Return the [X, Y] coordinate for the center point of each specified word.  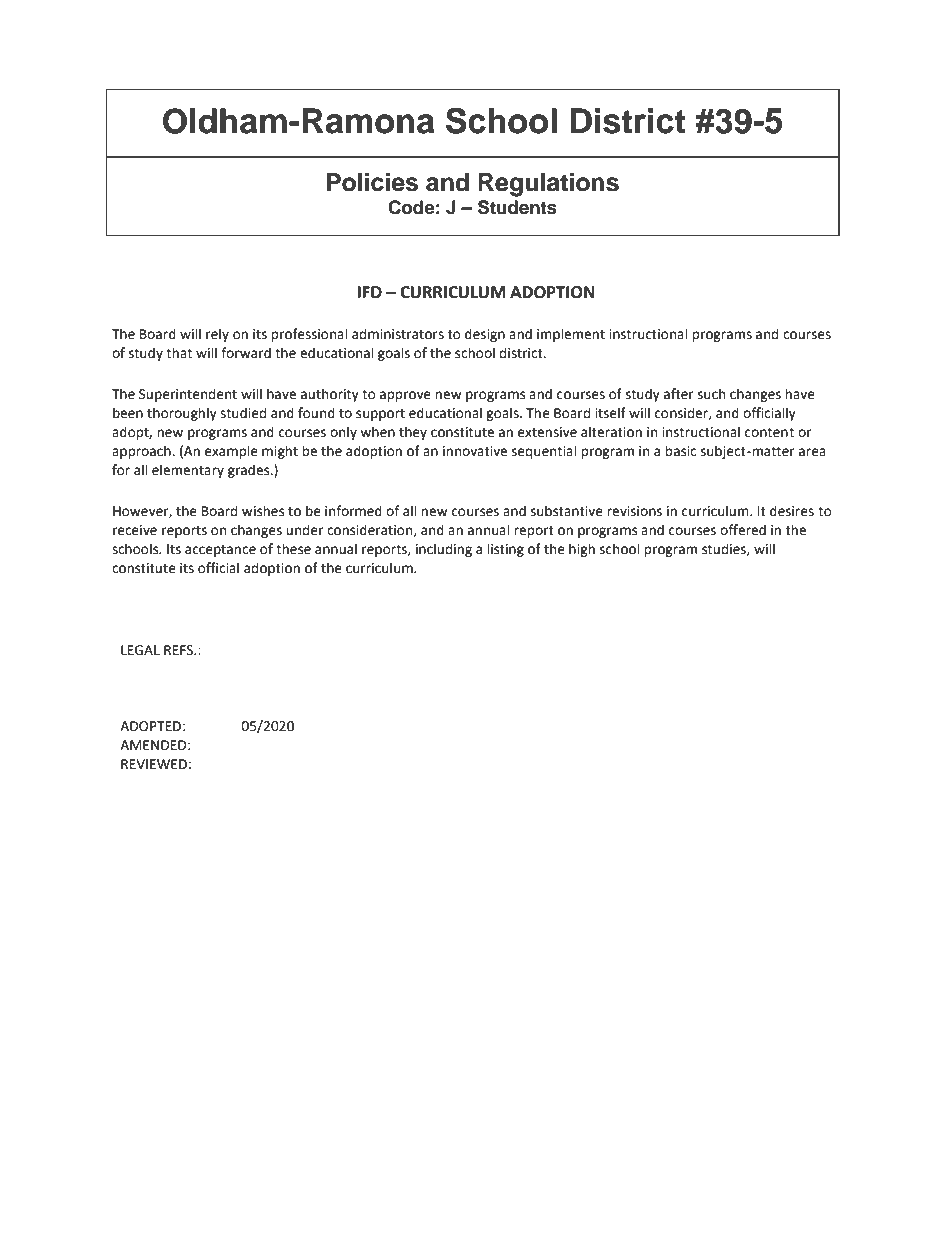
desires [792, 511]
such [711, 394]
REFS [180, 650]
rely [217, 335]
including [444, 550]
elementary [188, 471]
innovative [475, 451]
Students [517, 207]
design [485, 335]
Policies [372, 182]
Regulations [548, 185]
